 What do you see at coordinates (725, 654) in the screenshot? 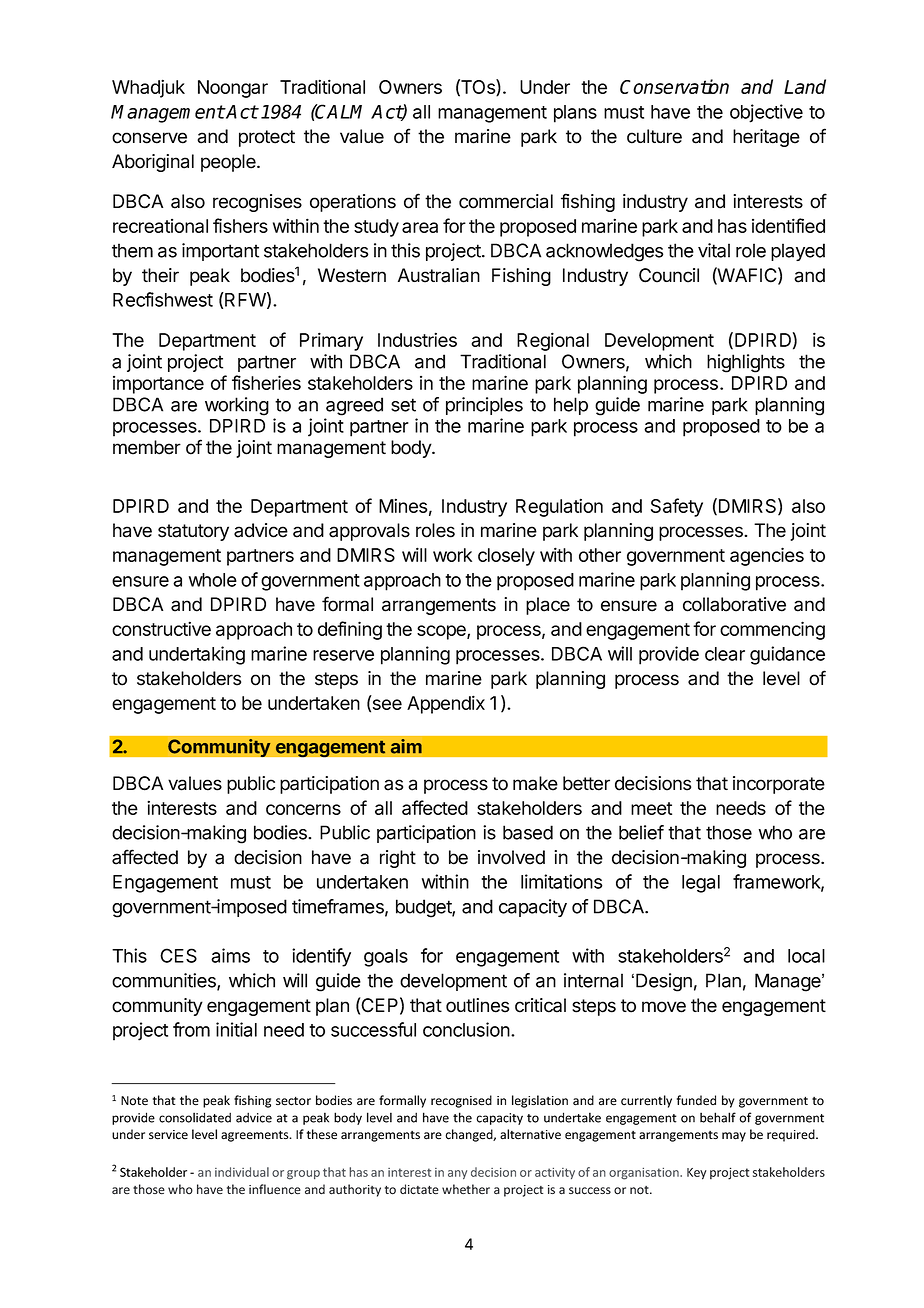
I see `clear` at bounding box center [725, 654].
